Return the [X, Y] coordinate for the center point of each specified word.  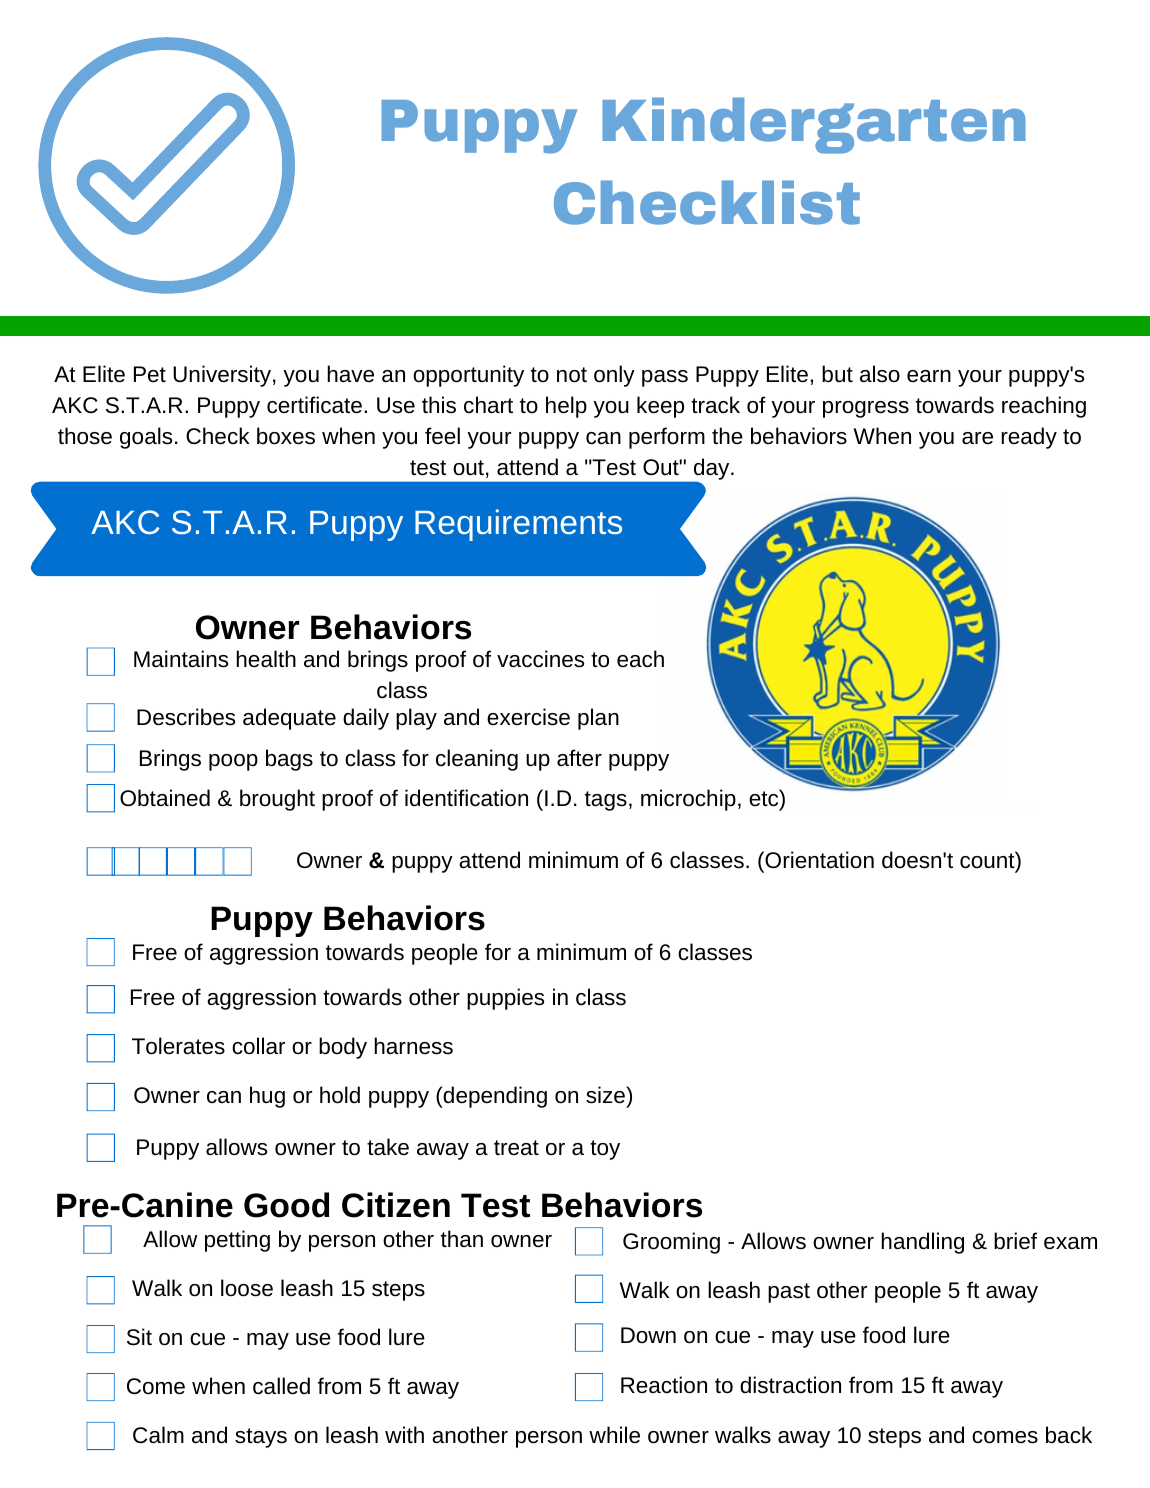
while [614, 1434]
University [222, 376]
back [1069, 1435]
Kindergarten [814, 125]
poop [233, 762]
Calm [158, 1434]
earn [929, 376]
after [579, 757]
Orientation [818, 859]
